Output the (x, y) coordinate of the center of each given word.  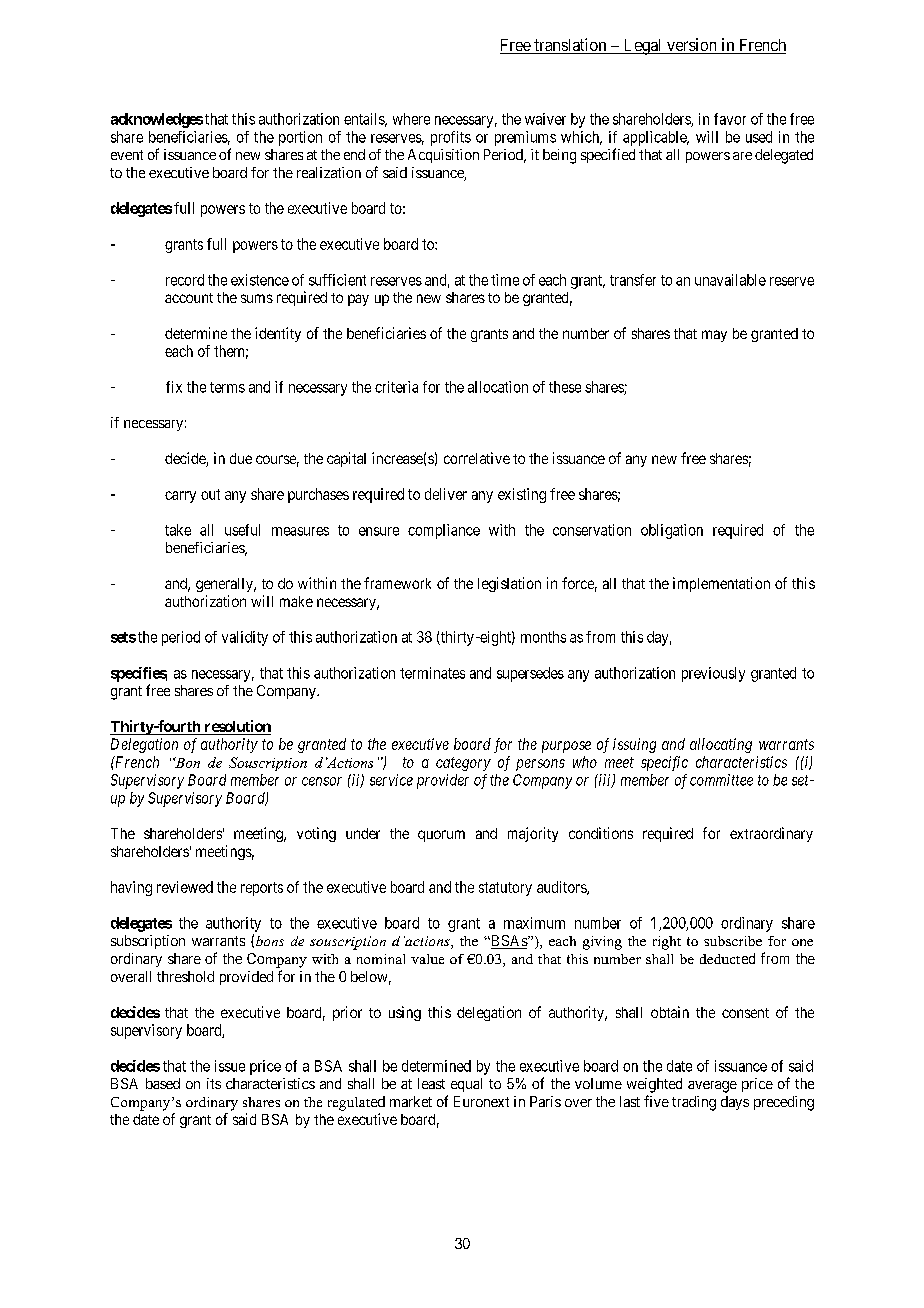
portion (300, 138)
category (463, 764)
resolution (236, 727)
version (692, 46)
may (714, 336)
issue (230, 1066)
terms (227, 387)
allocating (721, 745)
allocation (498, 387)
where (411, 119)
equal (466, 1085)
